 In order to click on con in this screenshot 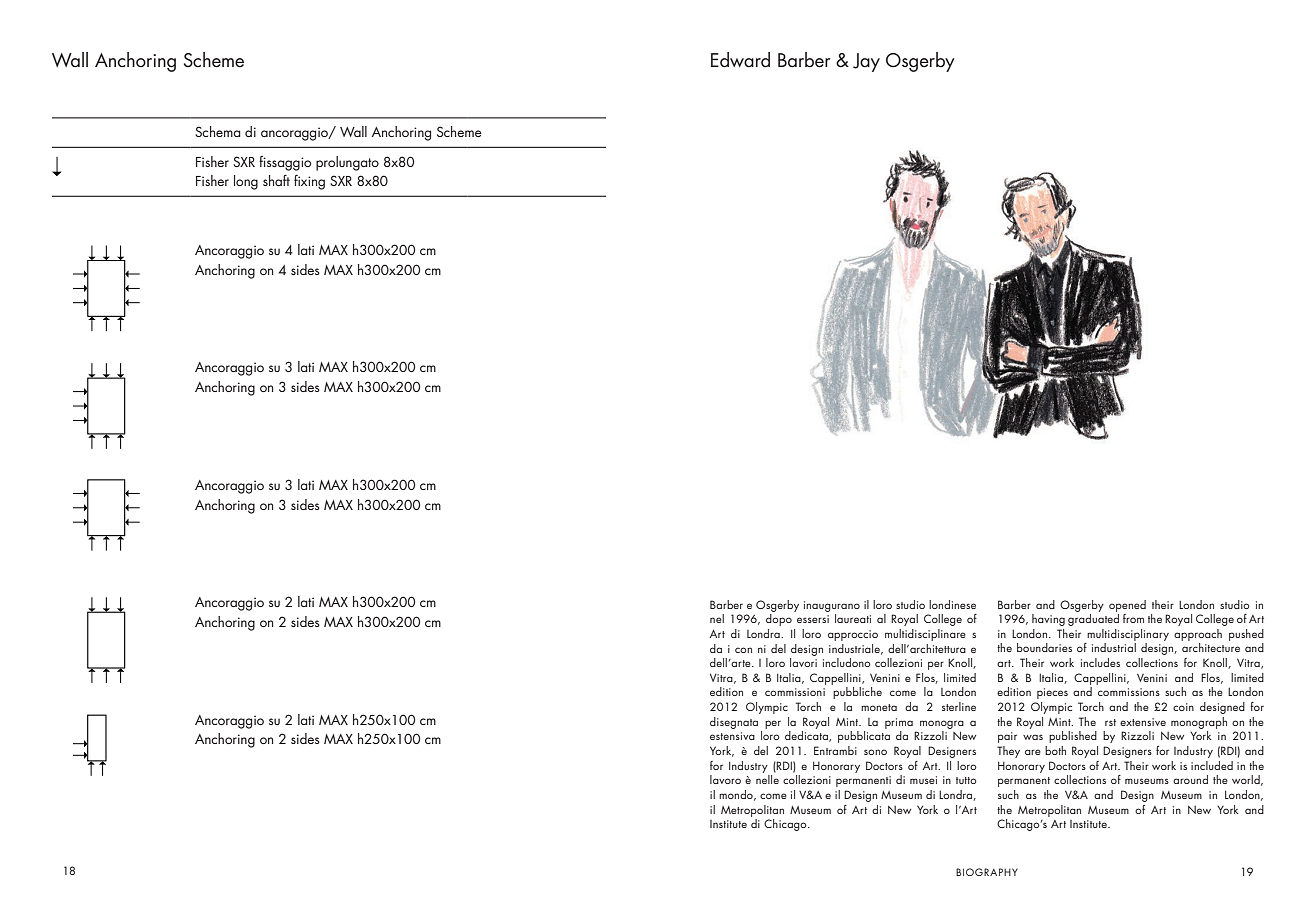, I will do `click(743, 650)`.
